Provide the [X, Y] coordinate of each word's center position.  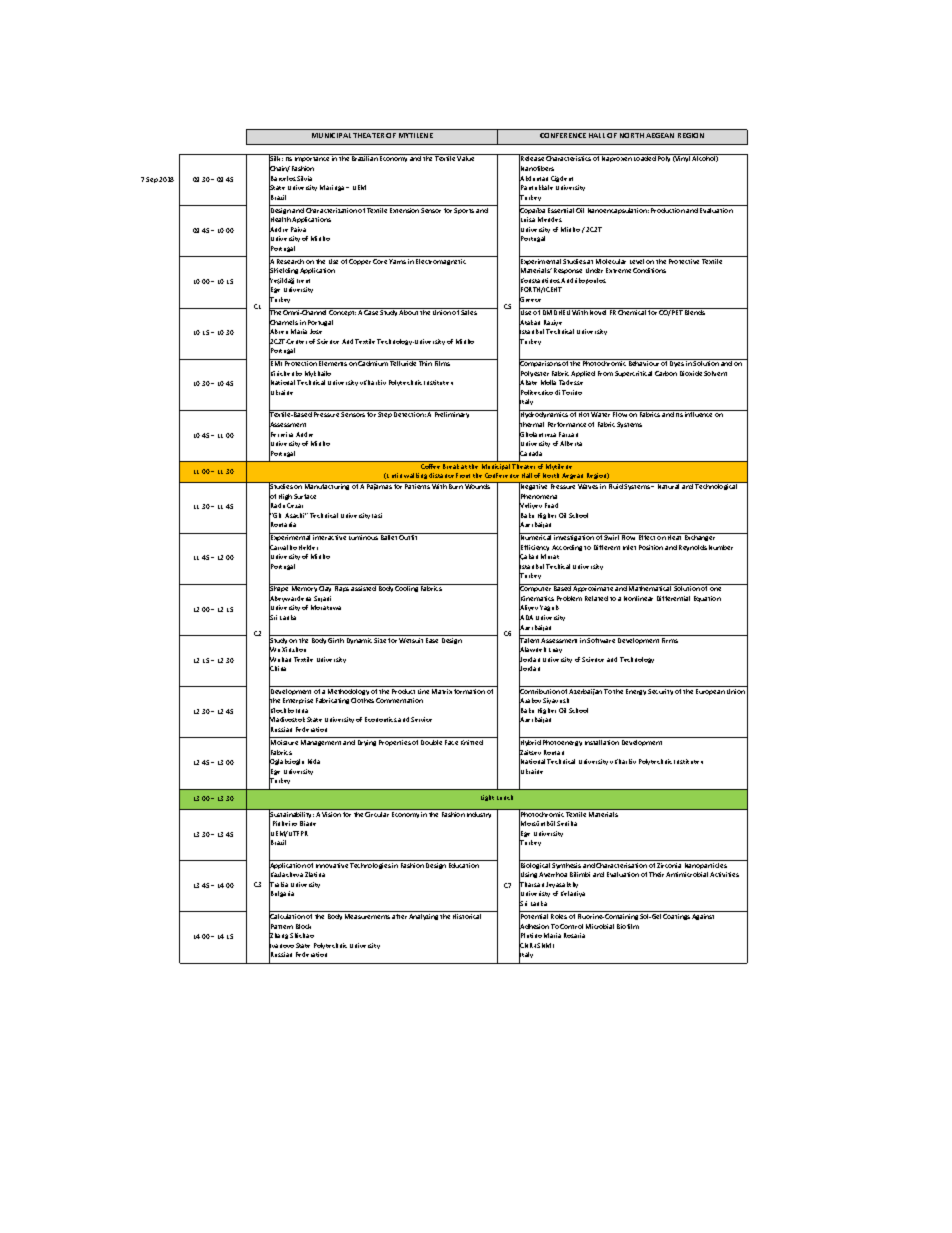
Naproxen [617, 159]
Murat [550, 556]
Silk [276, 159]
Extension [404, 210]
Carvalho [283, 548]
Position [651, 547]
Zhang [278, 936]
